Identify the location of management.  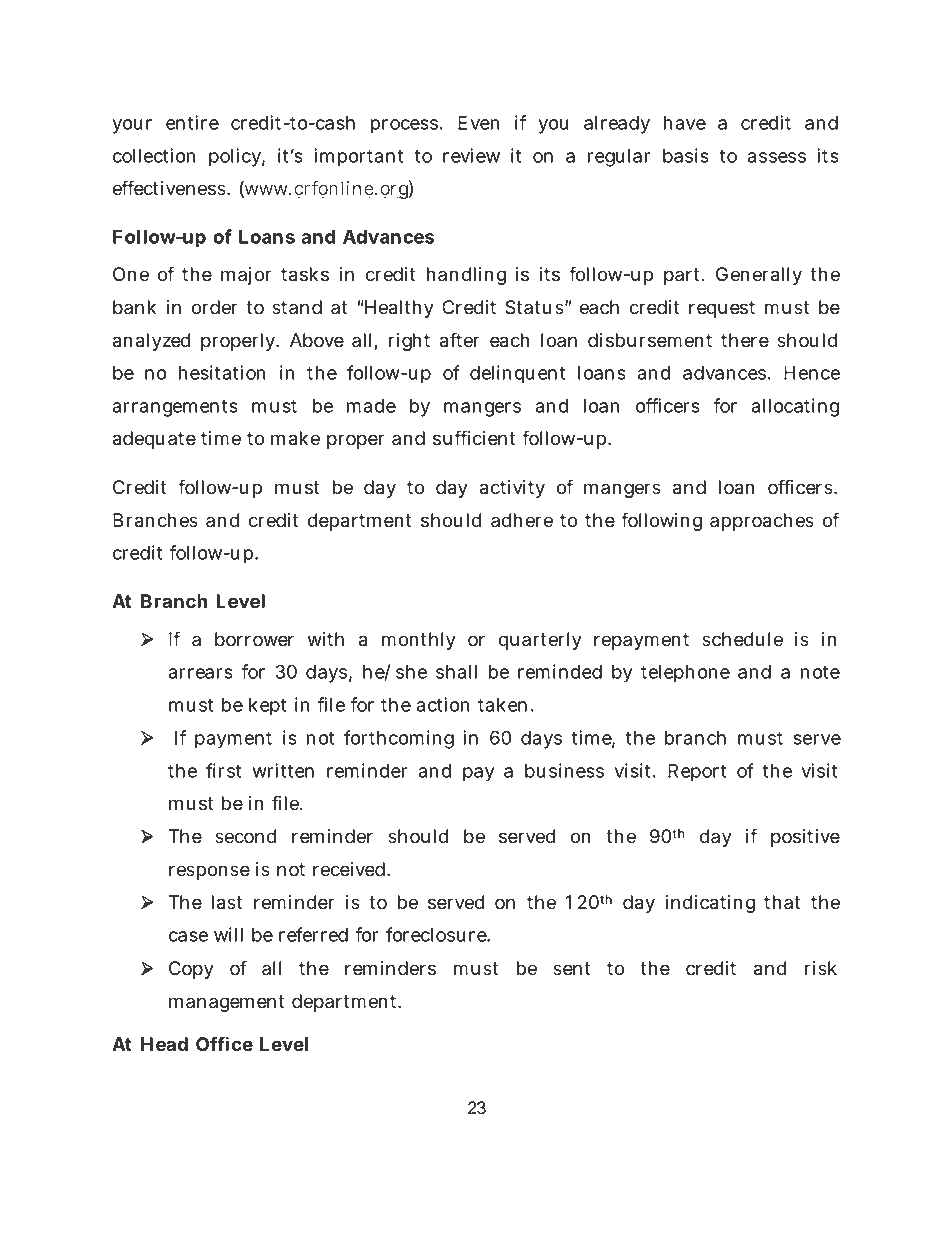
(226, 1003).
